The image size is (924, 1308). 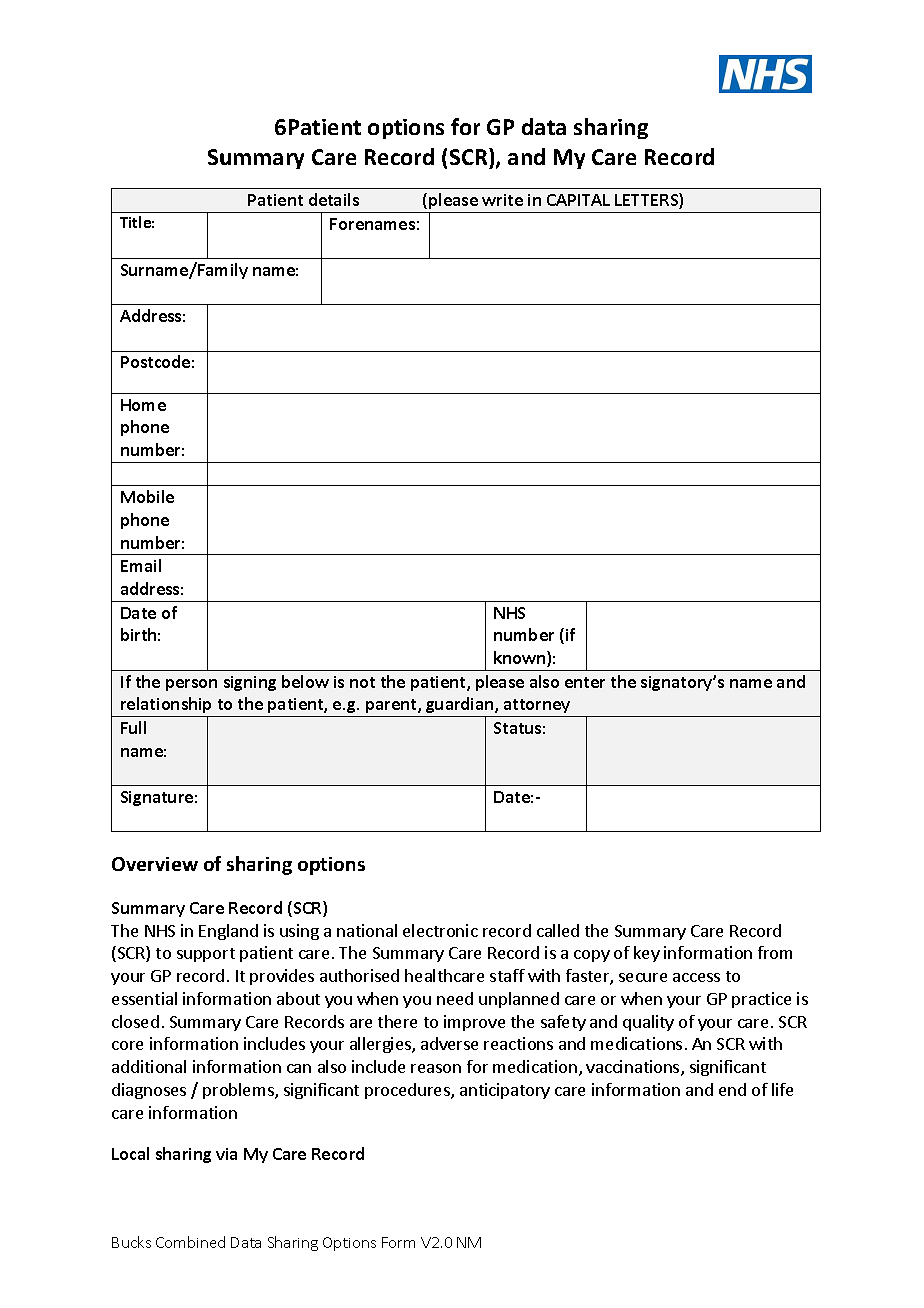 I want to click on Combined, so click(x=190, y=1242).
